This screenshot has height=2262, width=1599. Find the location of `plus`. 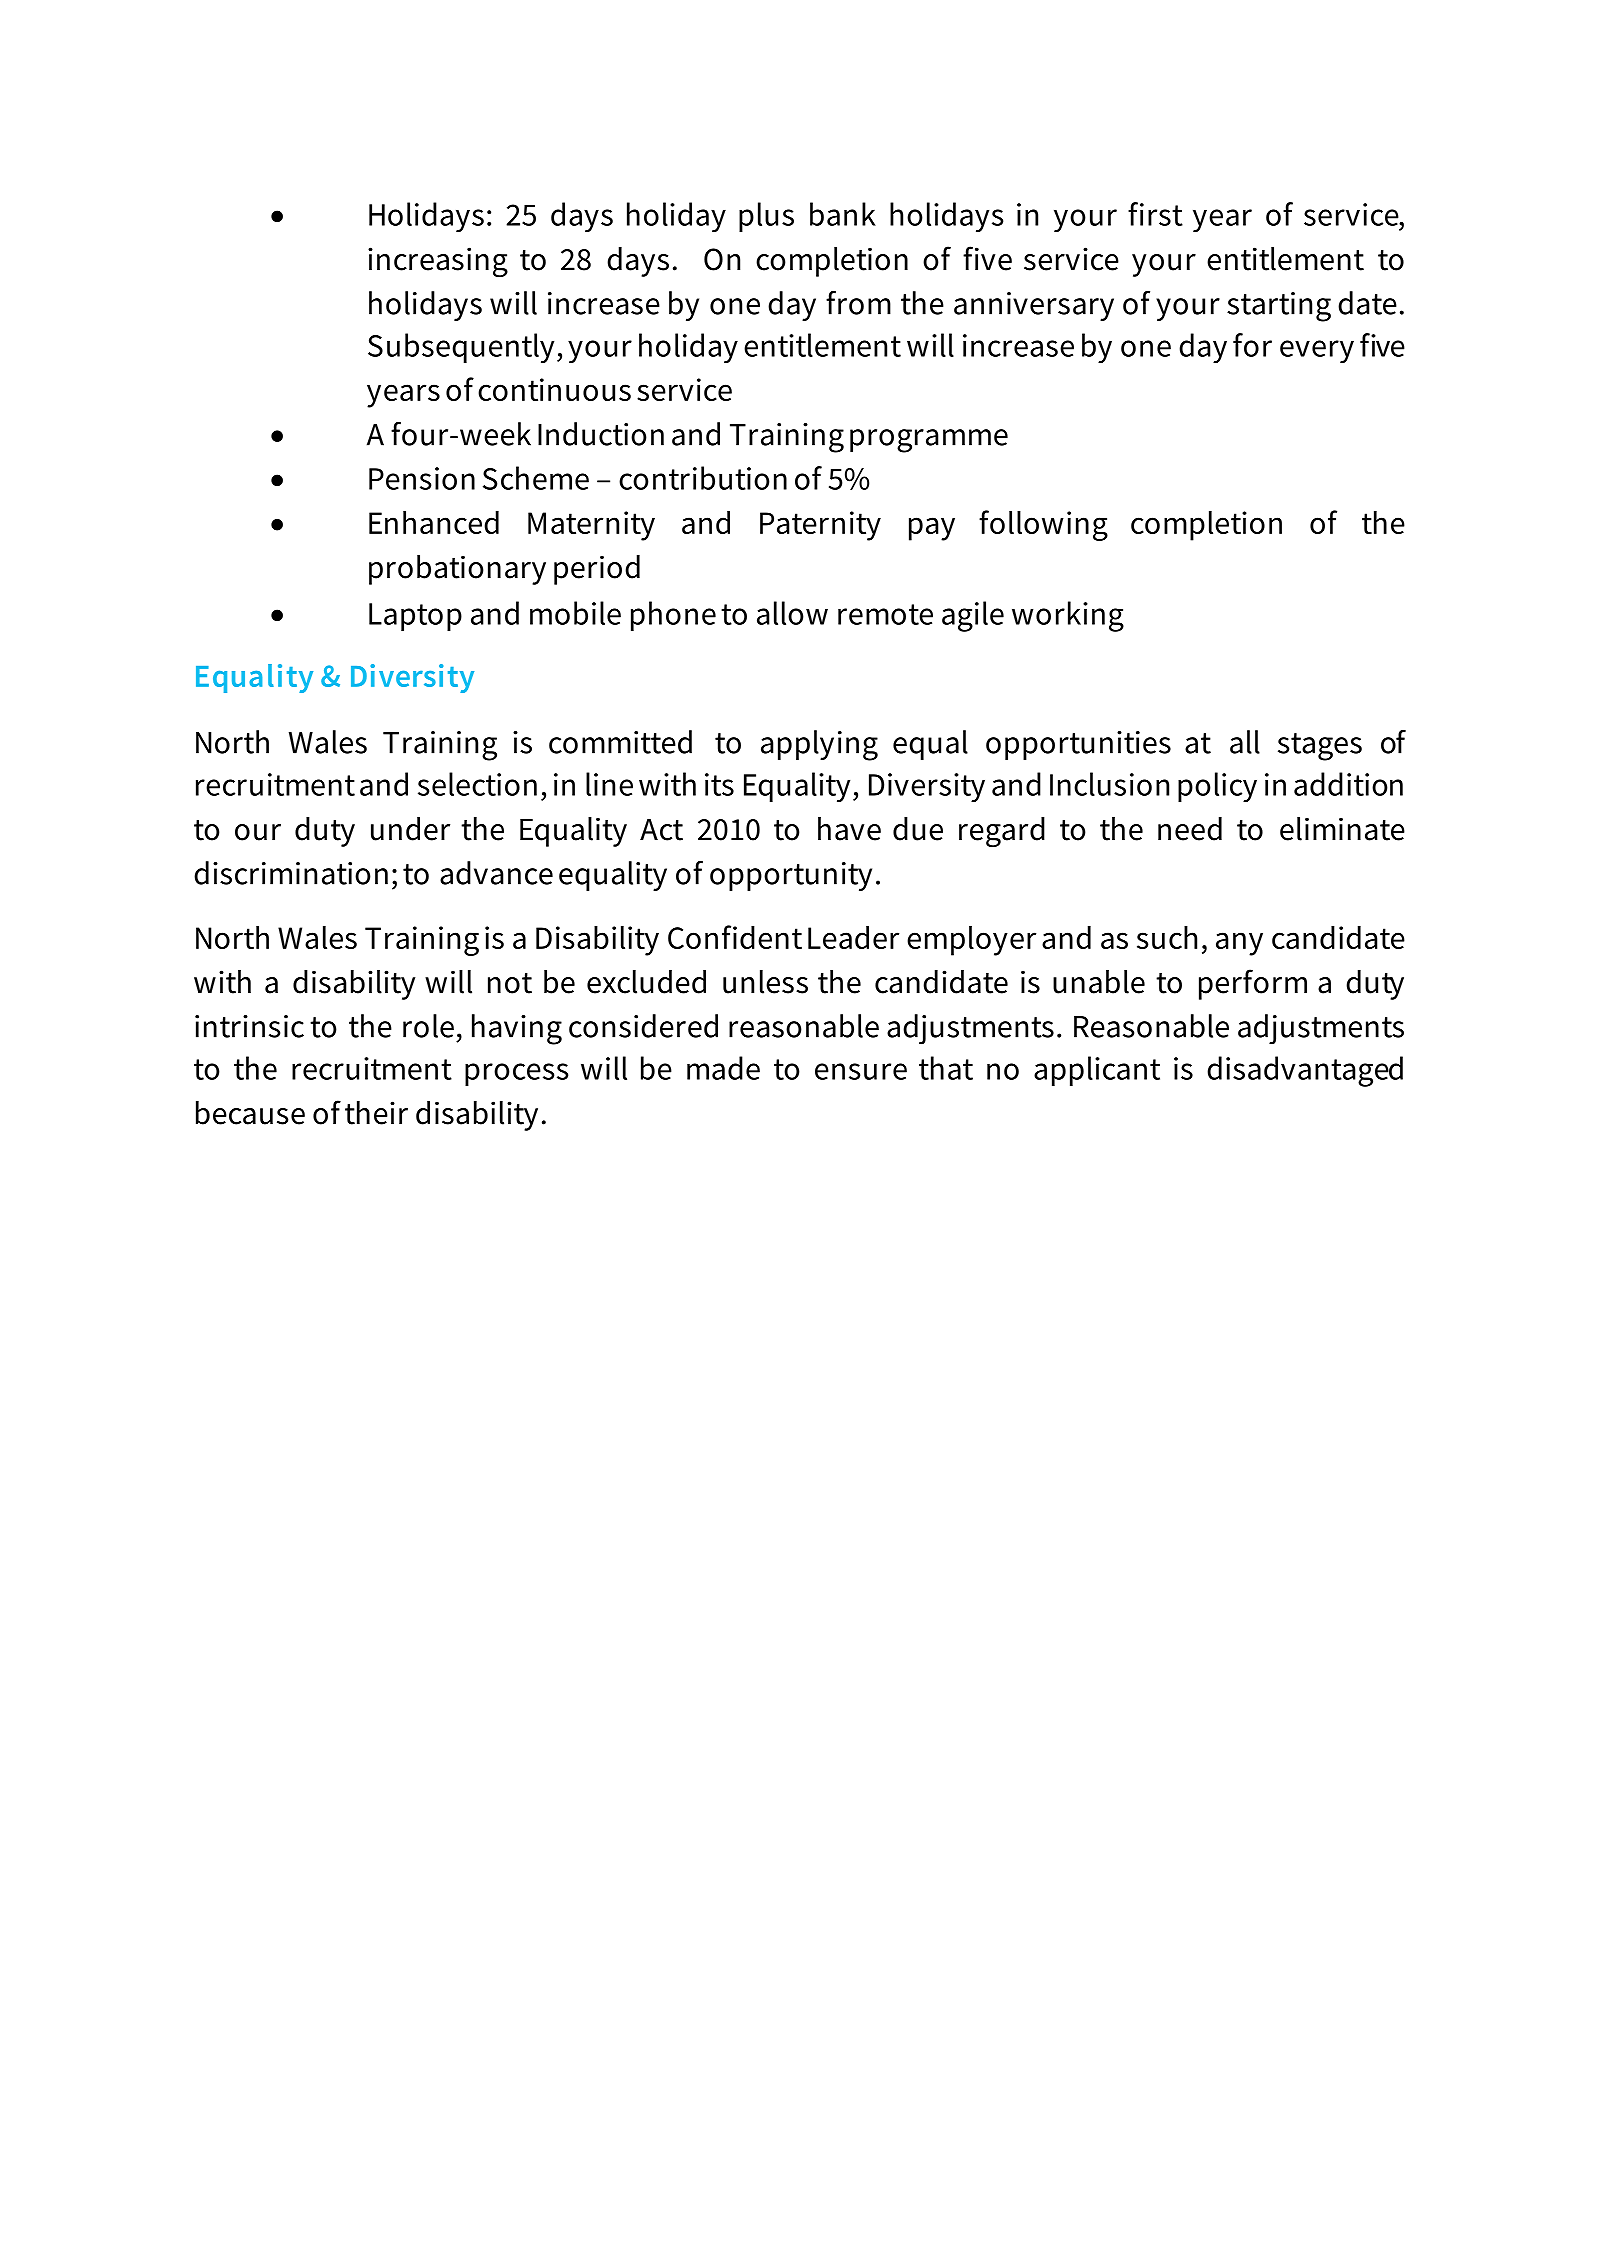

plus is located at coordinates (766, 217).
